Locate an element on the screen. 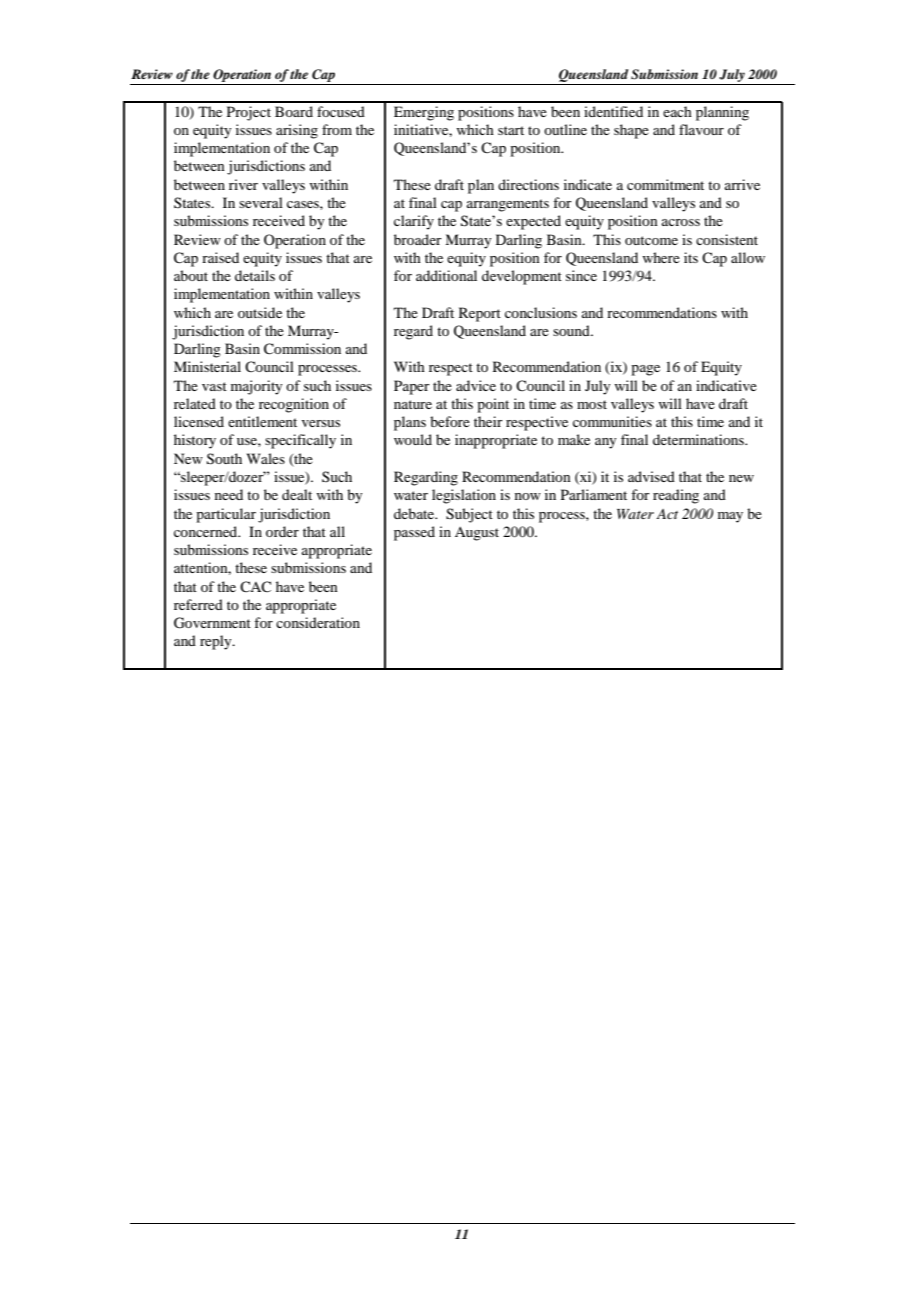  flavour is located at coordinates (701, 129).
